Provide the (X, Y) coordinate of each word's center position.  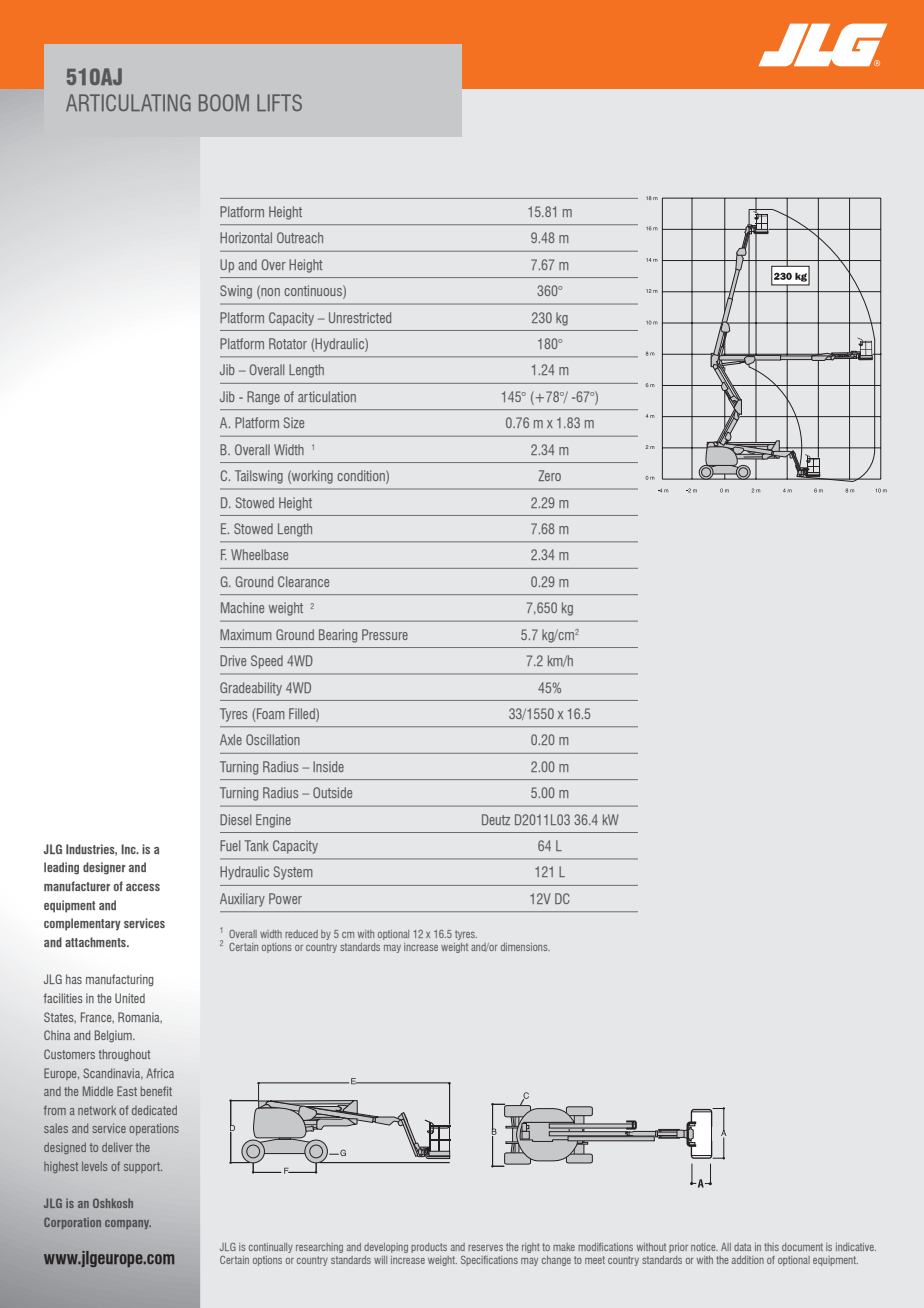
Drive (233, 660)
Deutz (496, 819)
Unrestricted (360, 317)
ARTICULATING (128, 102)
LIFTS (279, 102)
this (771, 1247)
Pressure (385, 634)
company (128, 1224)
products (429, 1248)
